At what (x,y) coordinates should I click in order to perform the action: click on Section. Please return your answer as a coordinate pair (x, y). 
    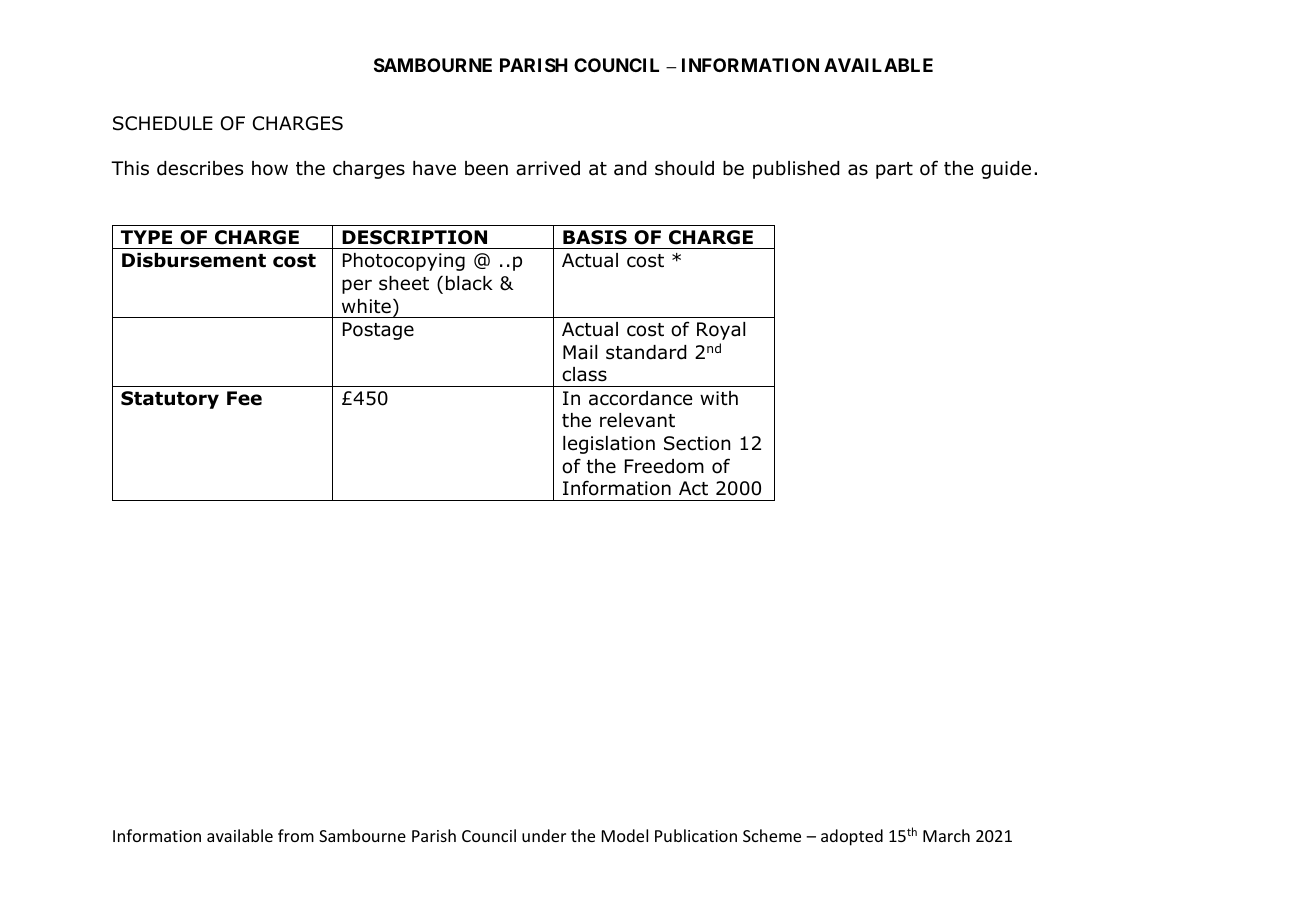
    Looking at the image, I should click on (697, 443).
